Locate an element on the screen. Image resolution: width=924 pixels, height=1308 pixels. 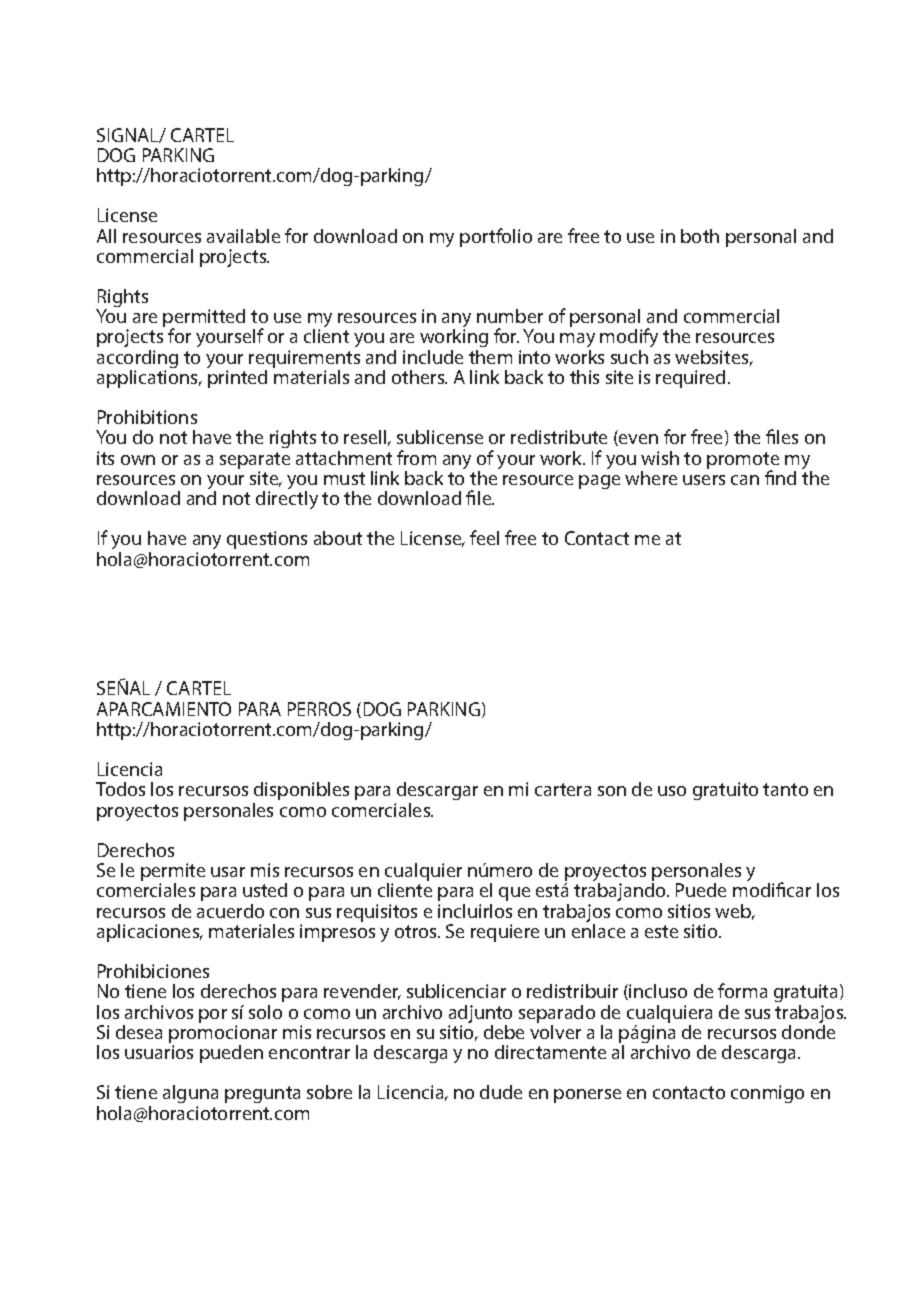
PERROS is located at coordinates (319, 709).
